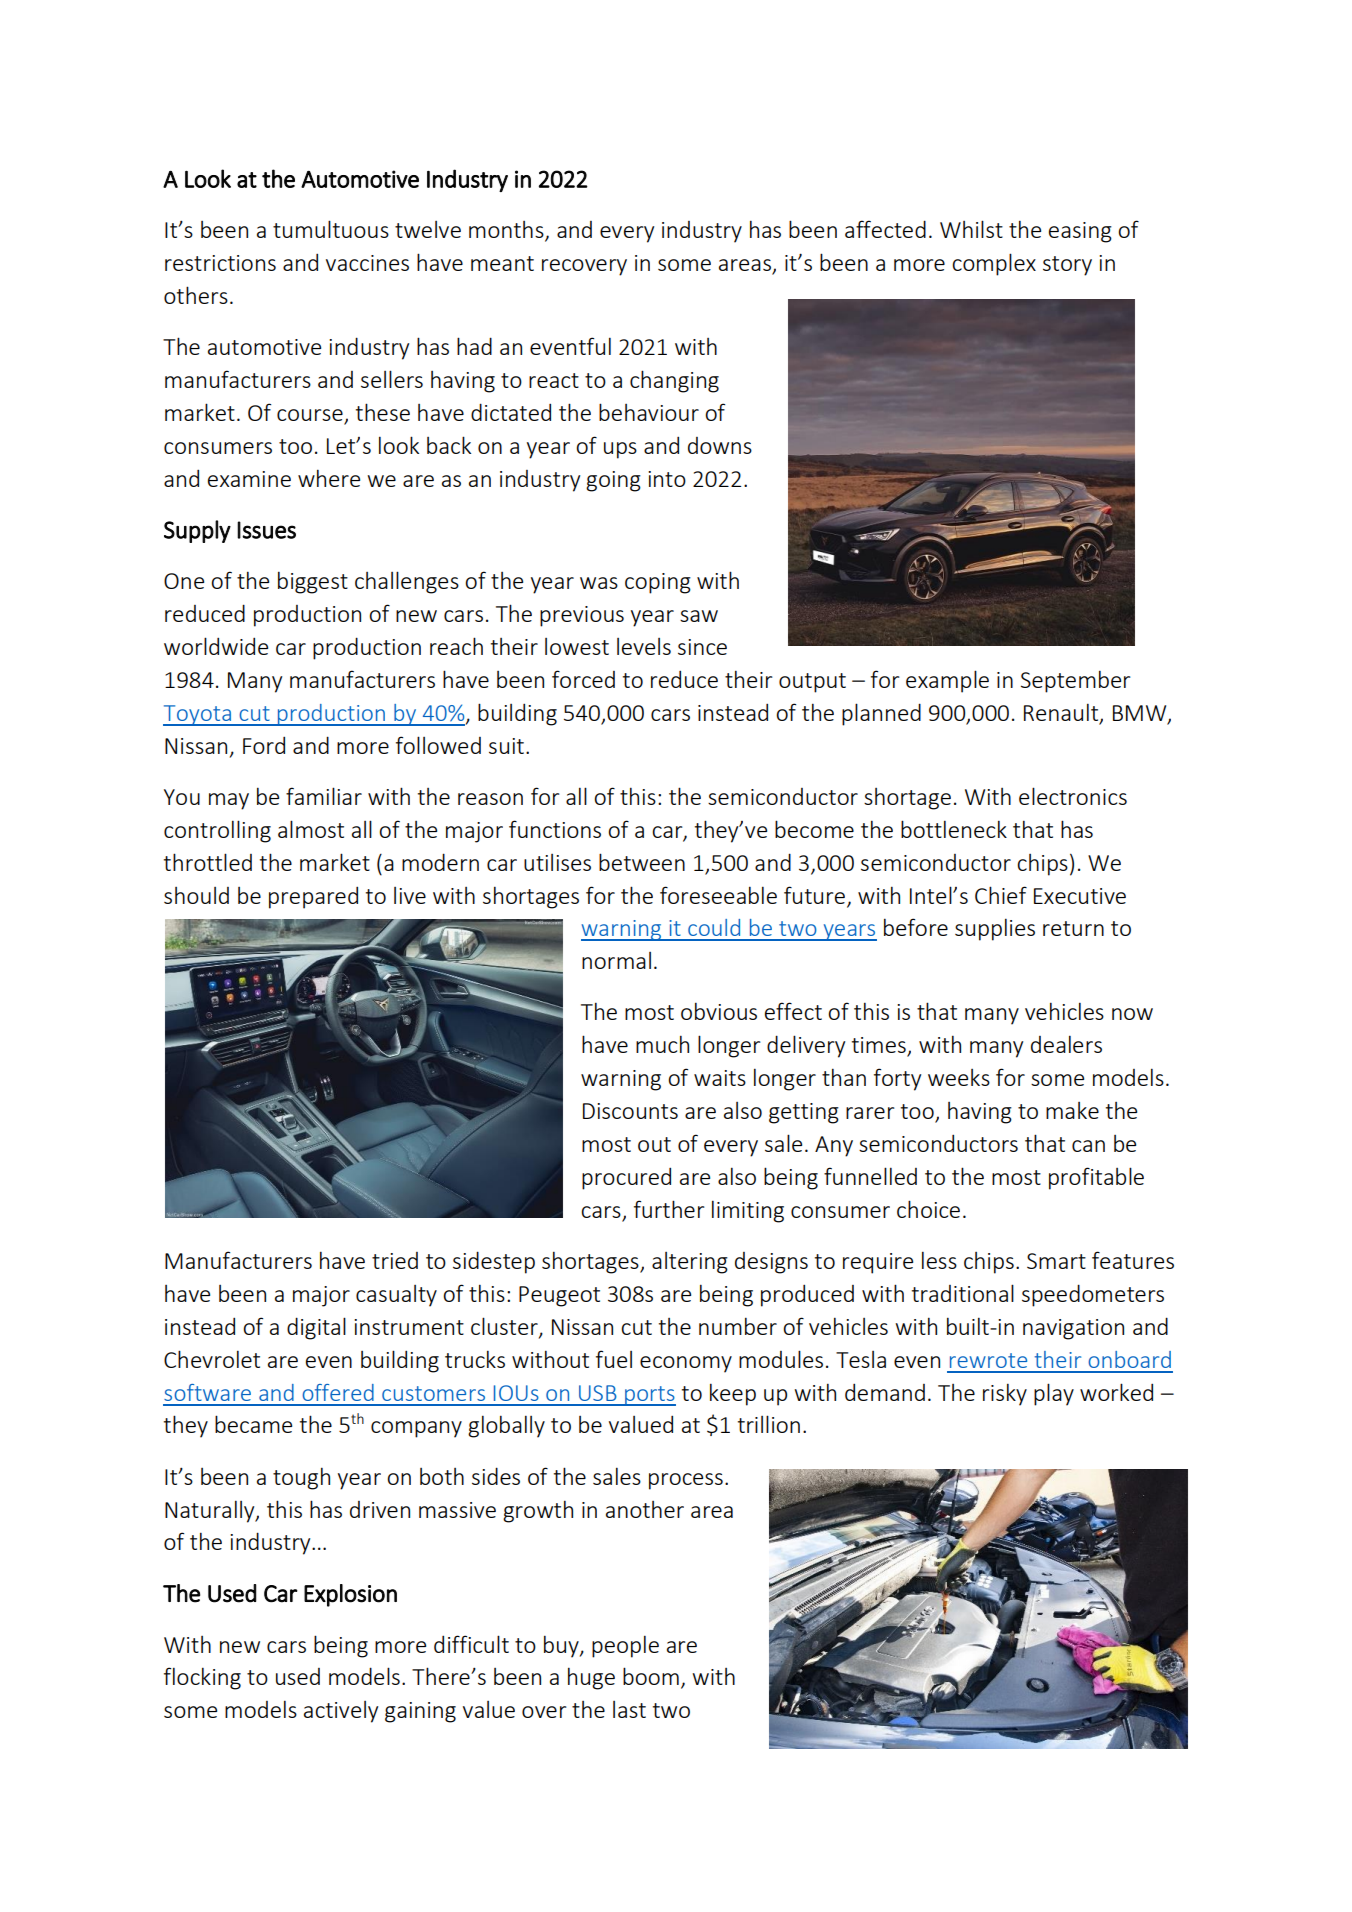 This page has width=1352, height=1912. Describe the element at coordinates (1072, 1110) in the page. I see `make` at that location.
